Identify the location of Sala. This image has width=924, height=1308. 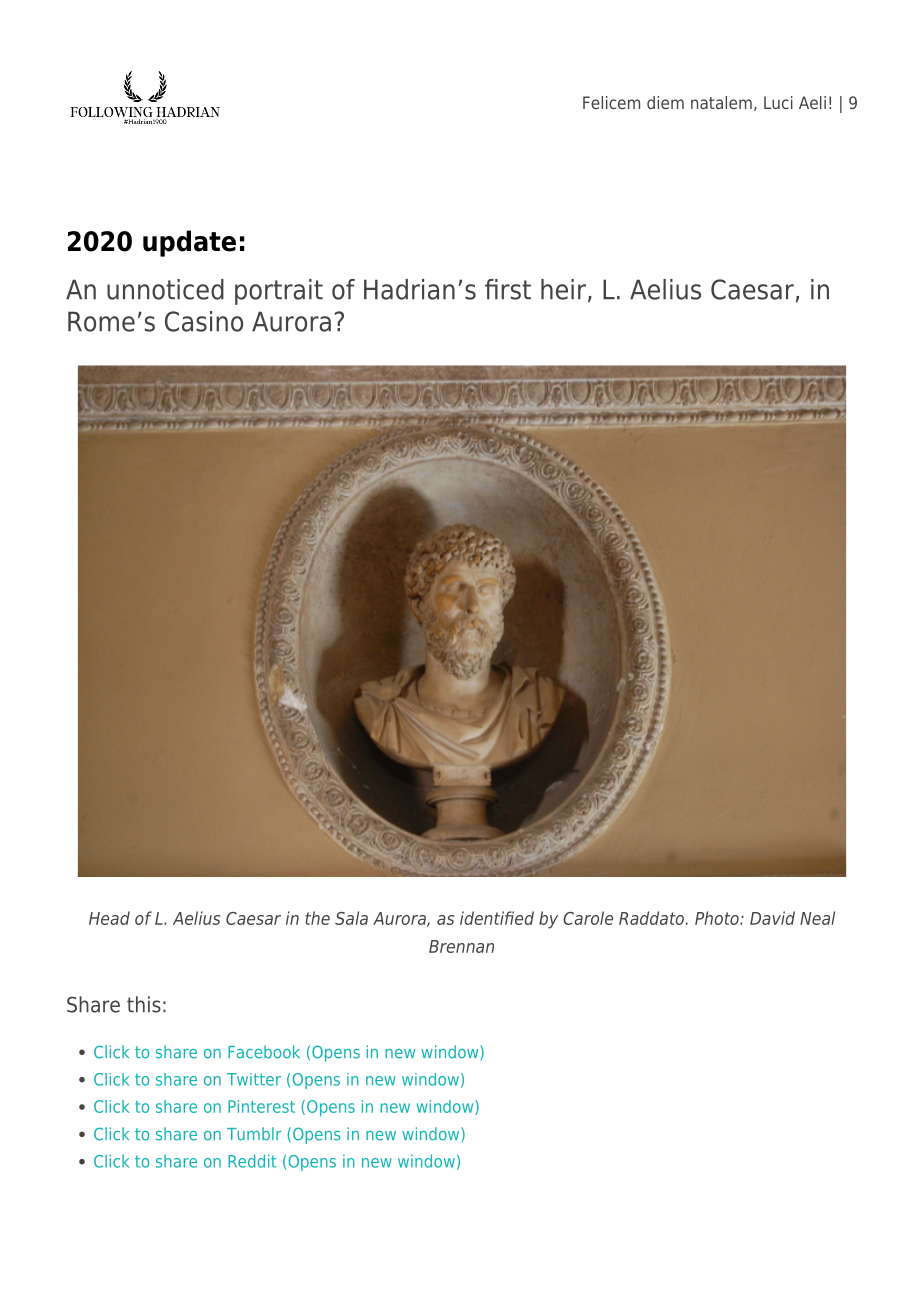
(351, 918).
